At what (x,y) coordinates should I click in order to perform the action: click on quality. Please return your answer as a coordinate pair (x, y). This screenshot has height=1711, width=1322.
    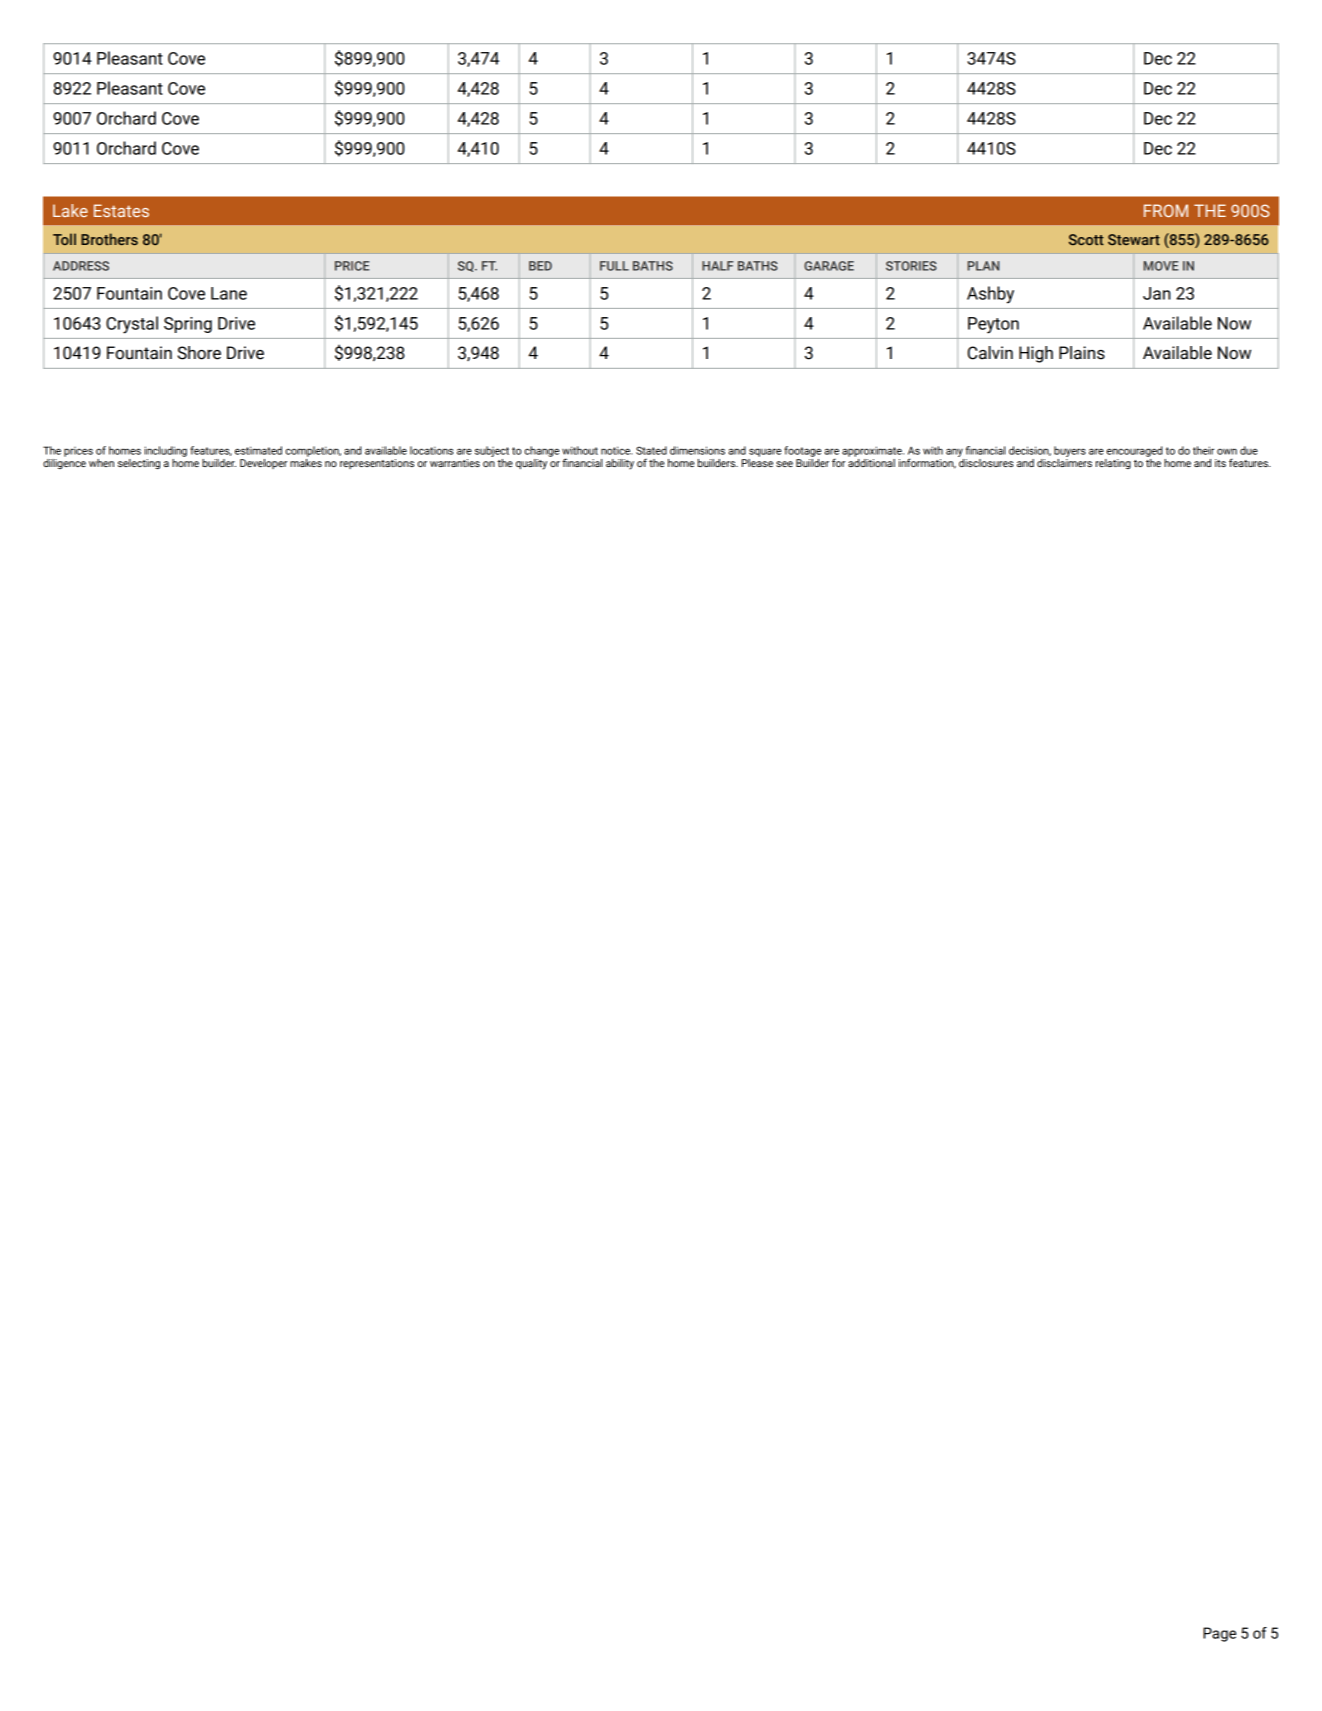
    Looking at the image, I should click on (531, 464).
